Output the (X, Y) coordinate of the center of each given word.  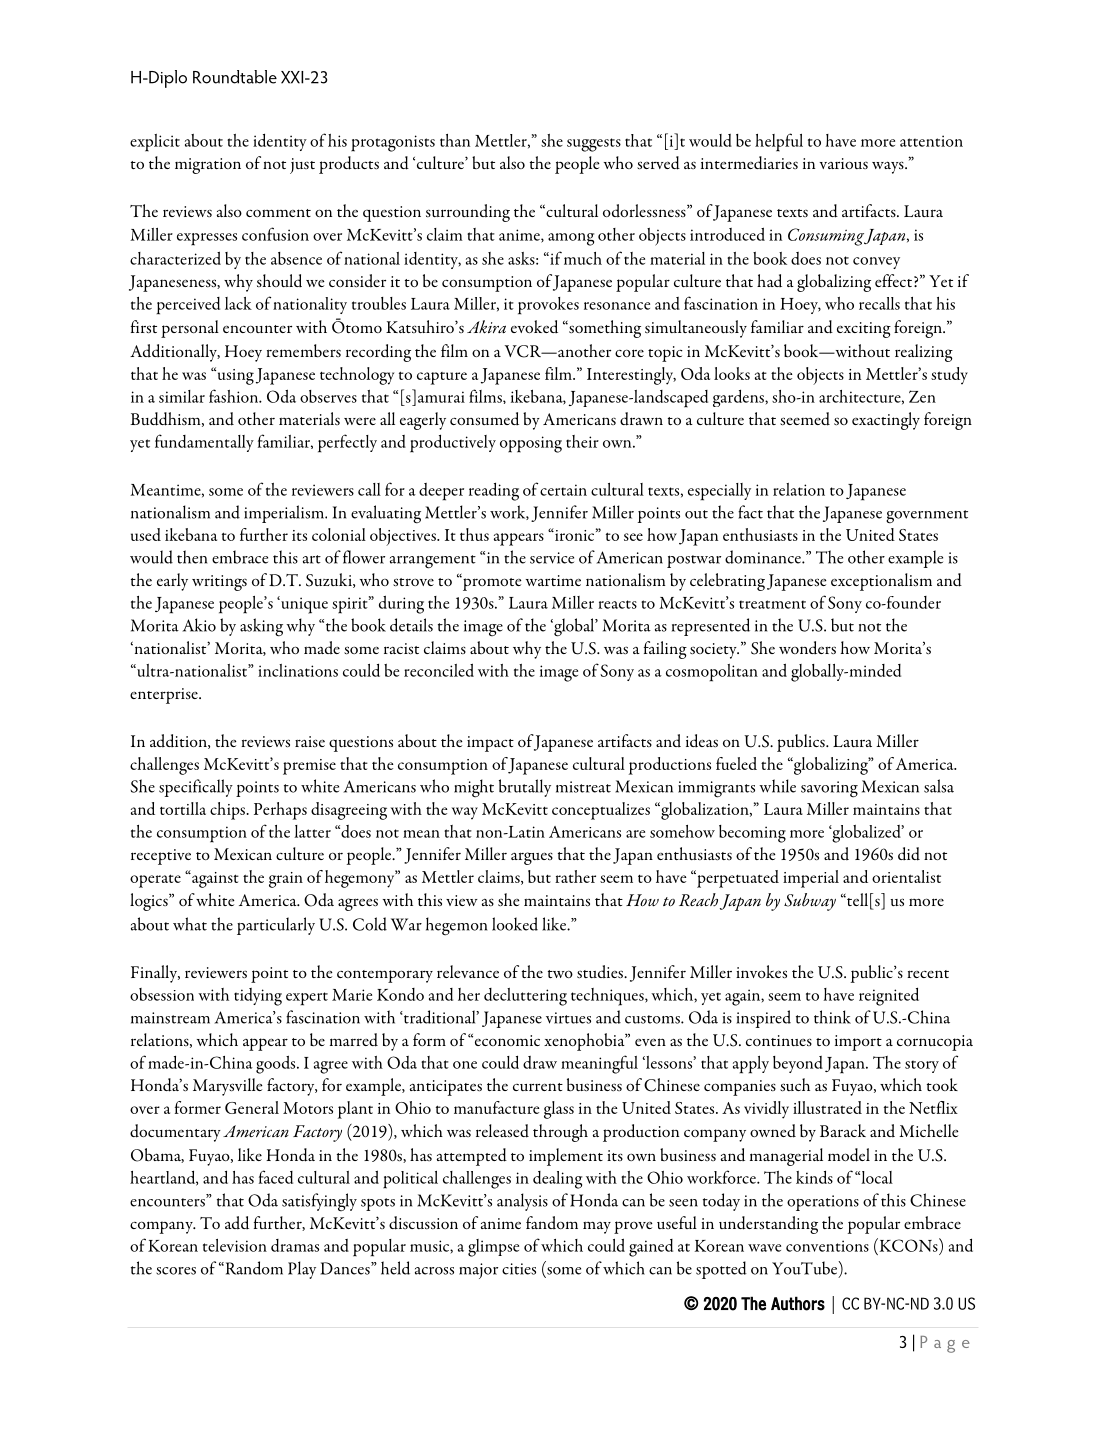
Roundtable (235, 77)
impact (490, 744)
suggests (594, 145)
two (560, 974)
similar (182, 396)
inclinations (298, 670)
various (843, 163)
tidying (258, 997)
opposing (531, 444)
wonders (807, 647)
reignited (889, 996)
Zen (922, 396)
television (235, 1245)
